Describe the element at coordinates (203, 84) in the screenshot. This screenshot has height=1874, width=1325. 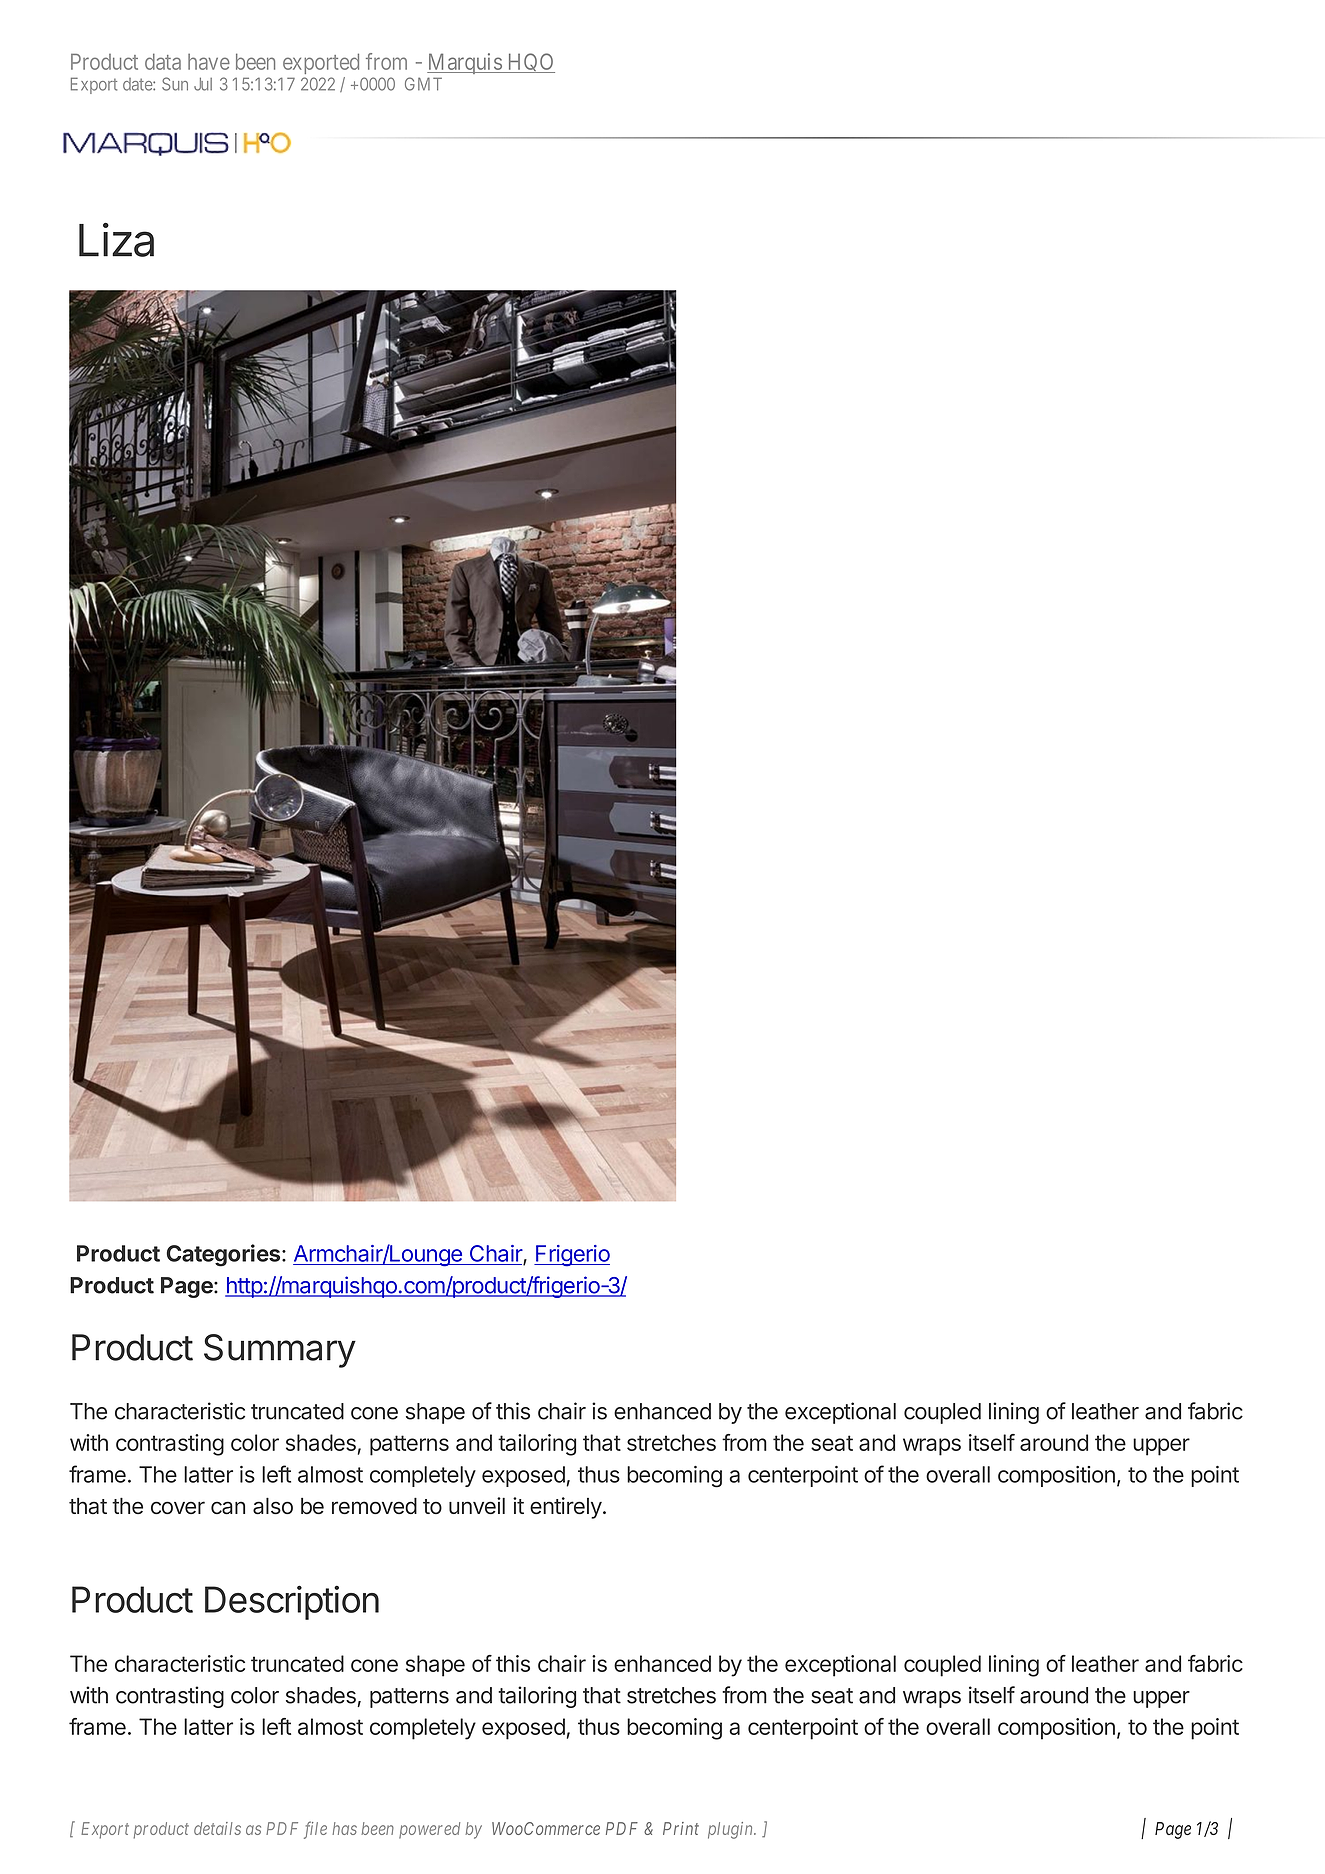
I see `Jul` at that location.
